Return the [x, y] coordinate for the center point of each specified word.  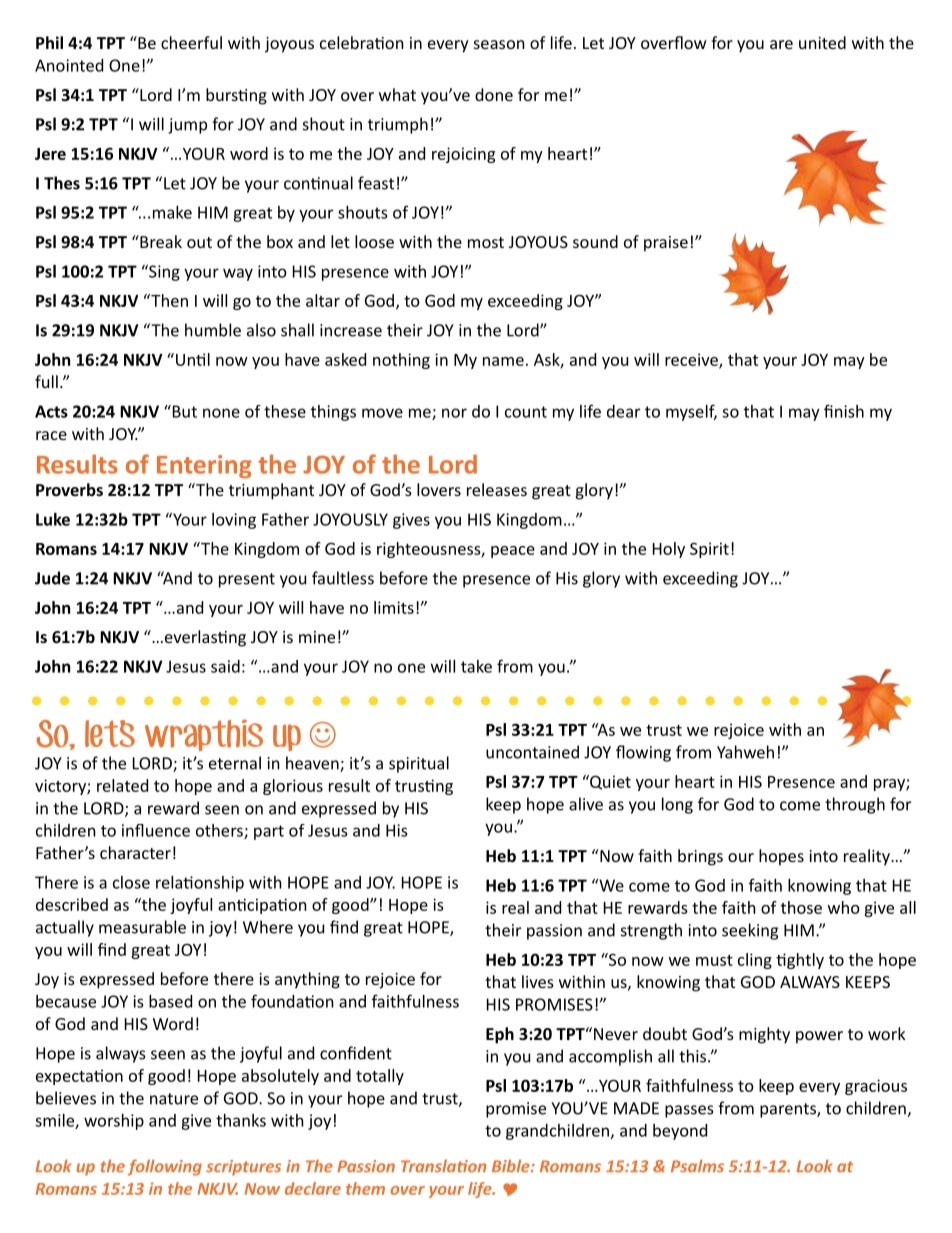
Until [193, 359]
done [494, 94]
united [822, 42]
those [801, 907]
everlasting [204, 638]
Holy [669, 550]
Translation [443, 1166]
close [131, 882]
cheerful [191, 42]
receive [692, 360]
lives [538, 981]
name [503, 361]
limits [394, 607]
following [165, 1167]
